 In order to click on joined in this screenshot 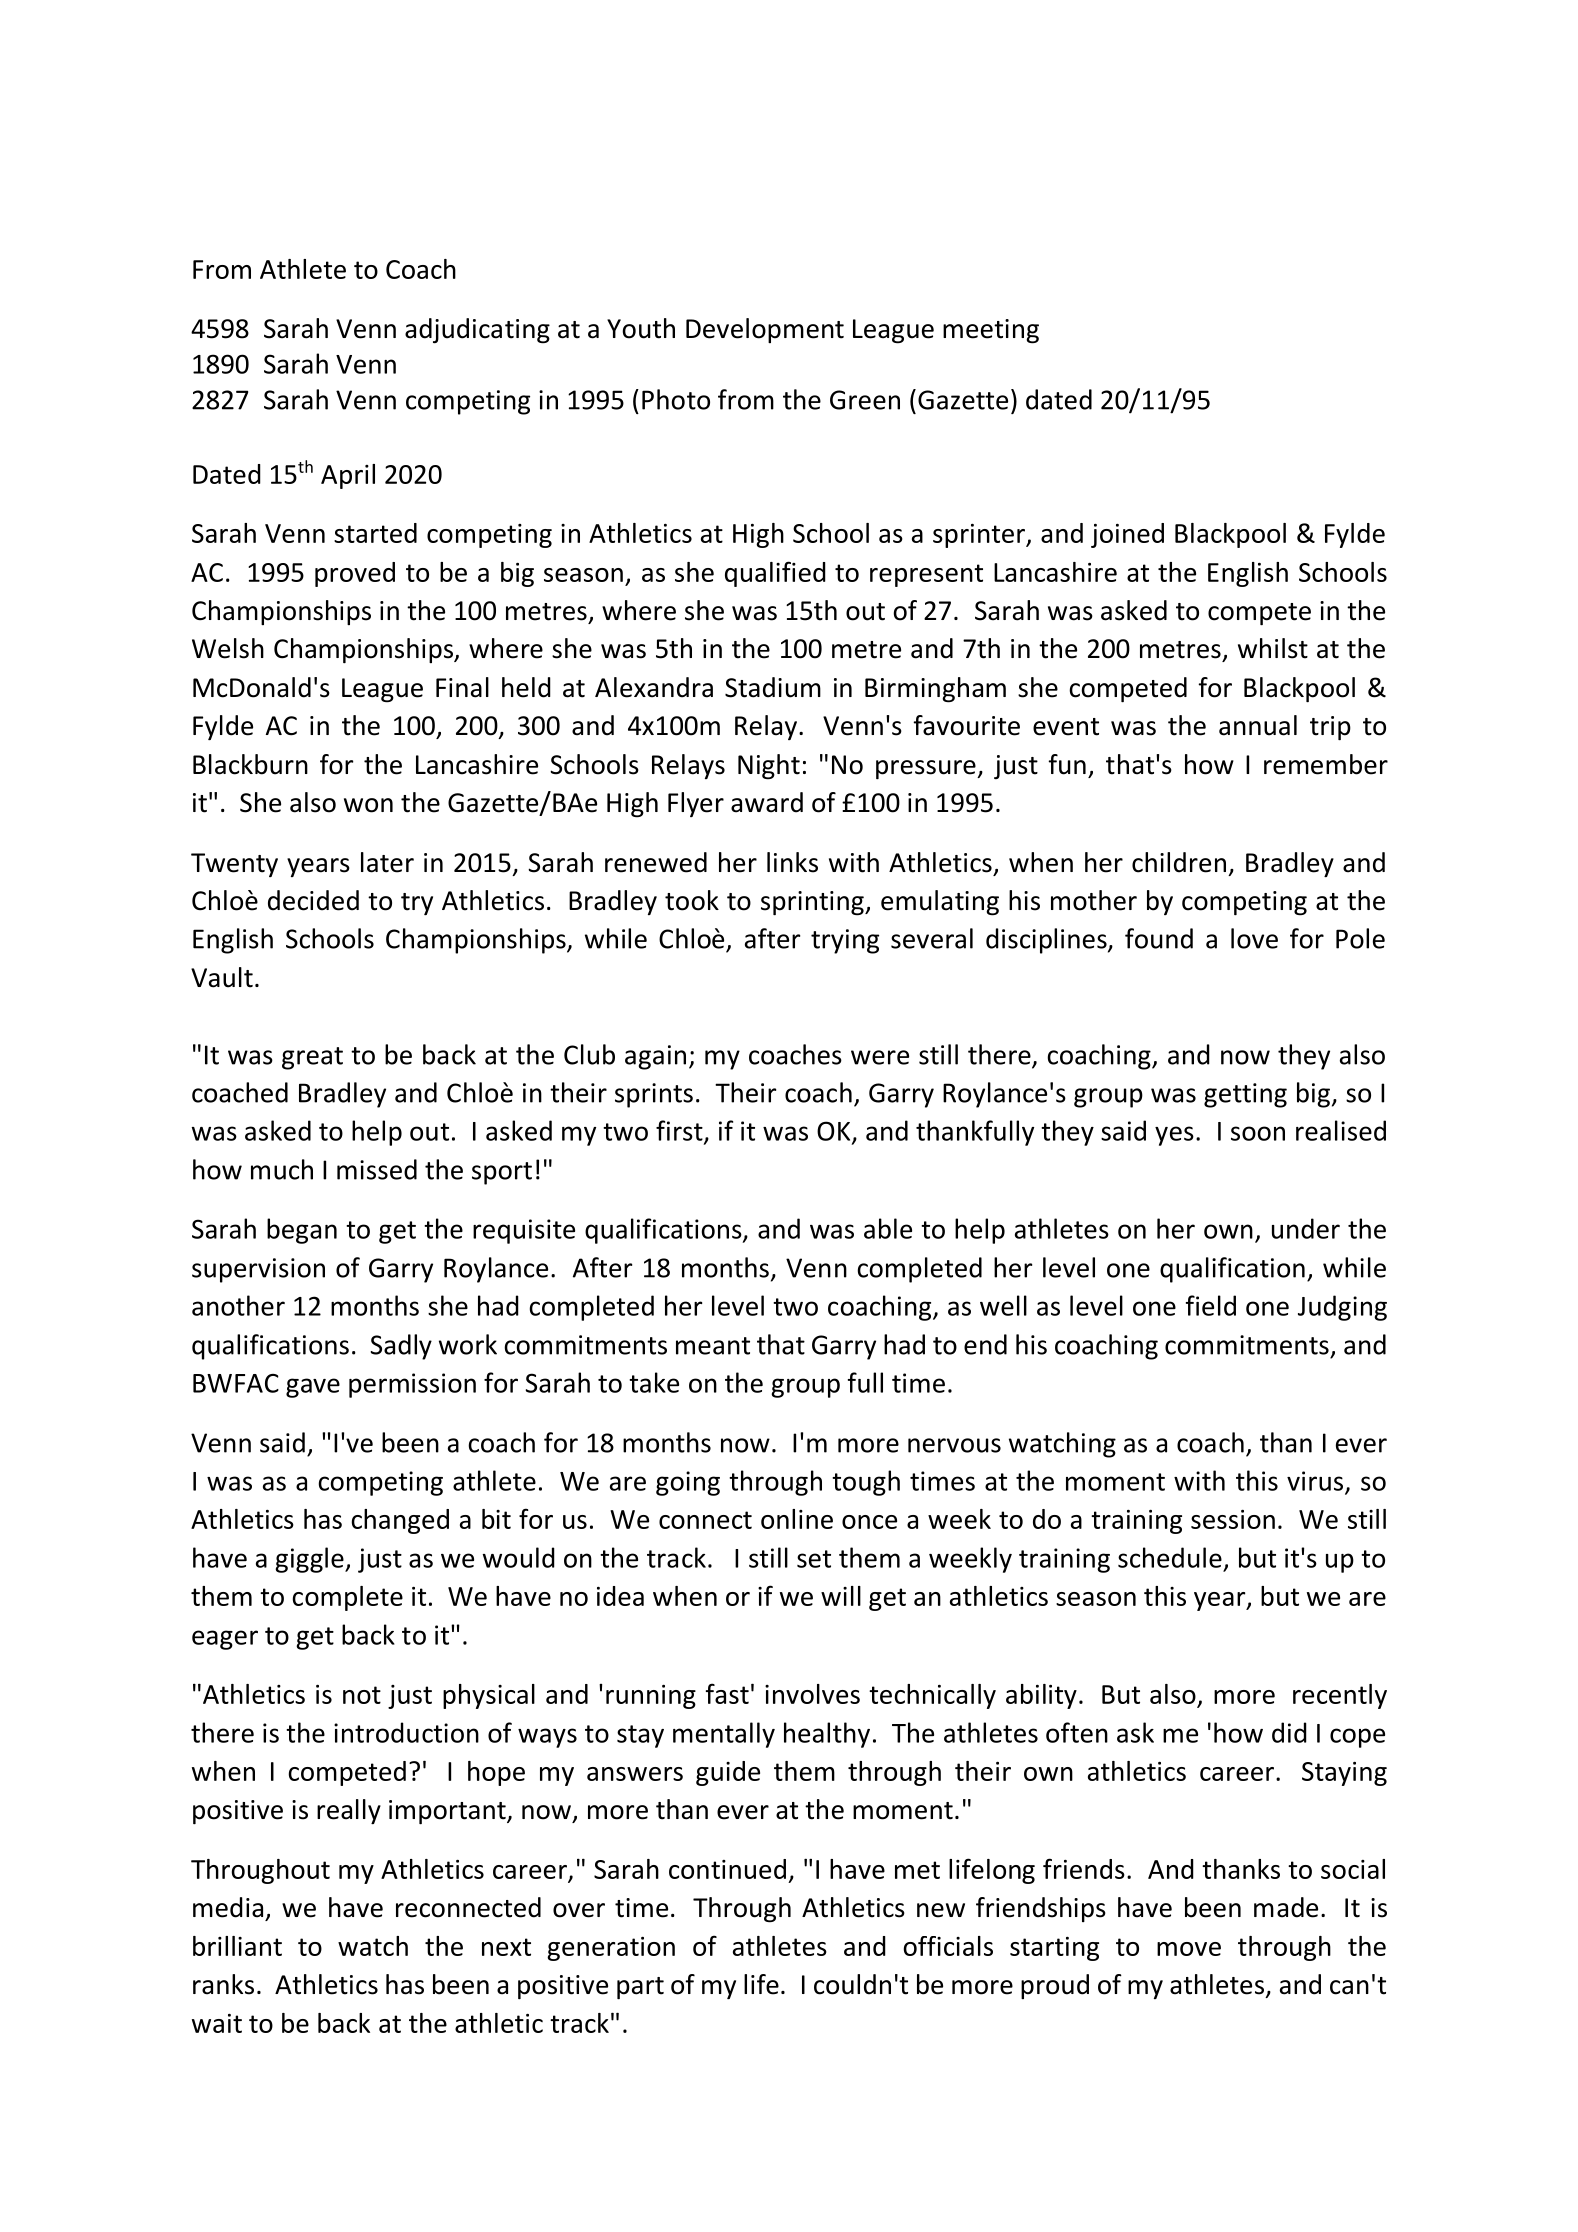, I will do `click(1127, 535)`.
